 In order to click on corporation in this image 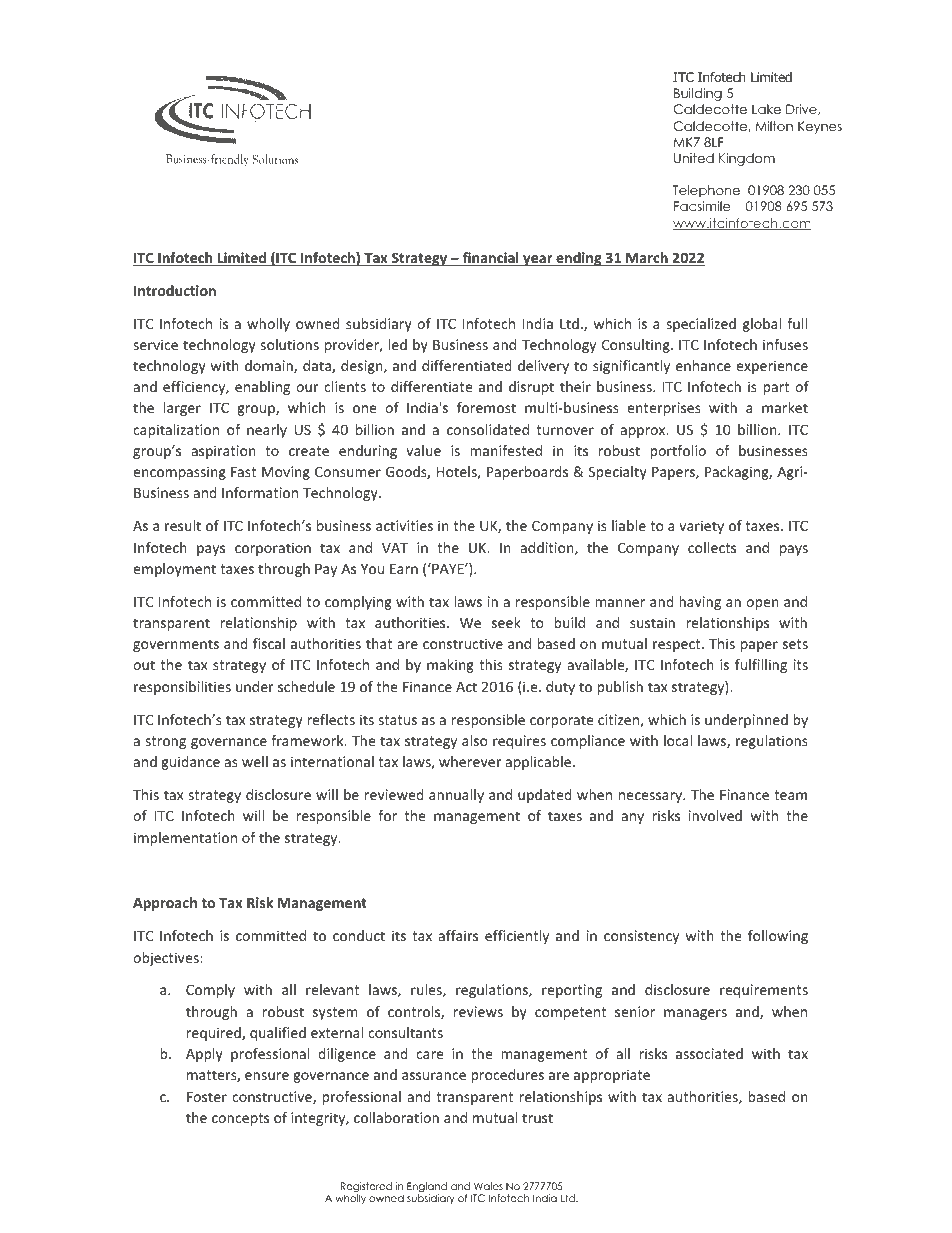, I will do `click(273, 549)`.
